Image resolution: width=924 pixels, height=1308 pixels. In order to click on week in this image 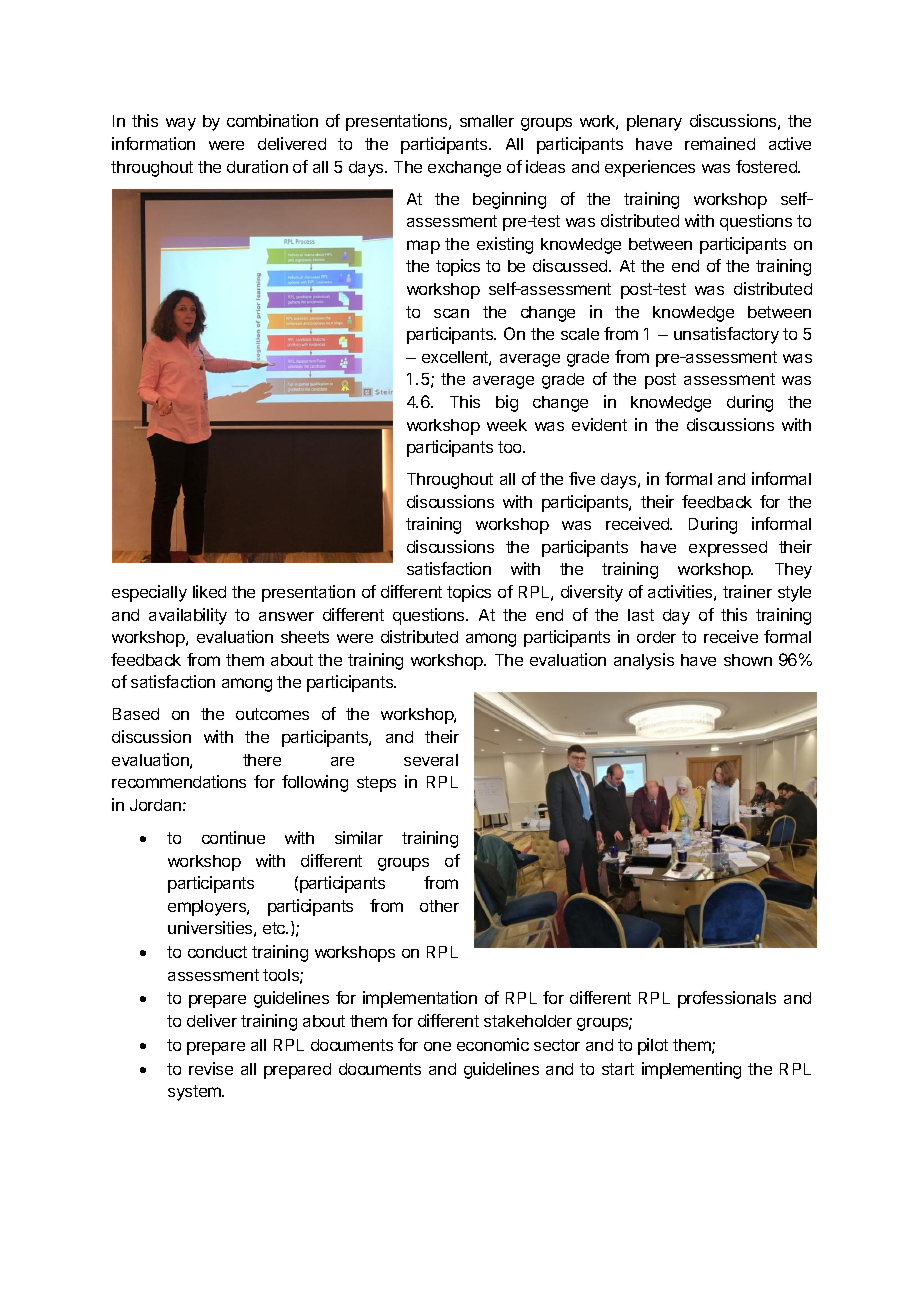, I will do `click(507, 425)`.
